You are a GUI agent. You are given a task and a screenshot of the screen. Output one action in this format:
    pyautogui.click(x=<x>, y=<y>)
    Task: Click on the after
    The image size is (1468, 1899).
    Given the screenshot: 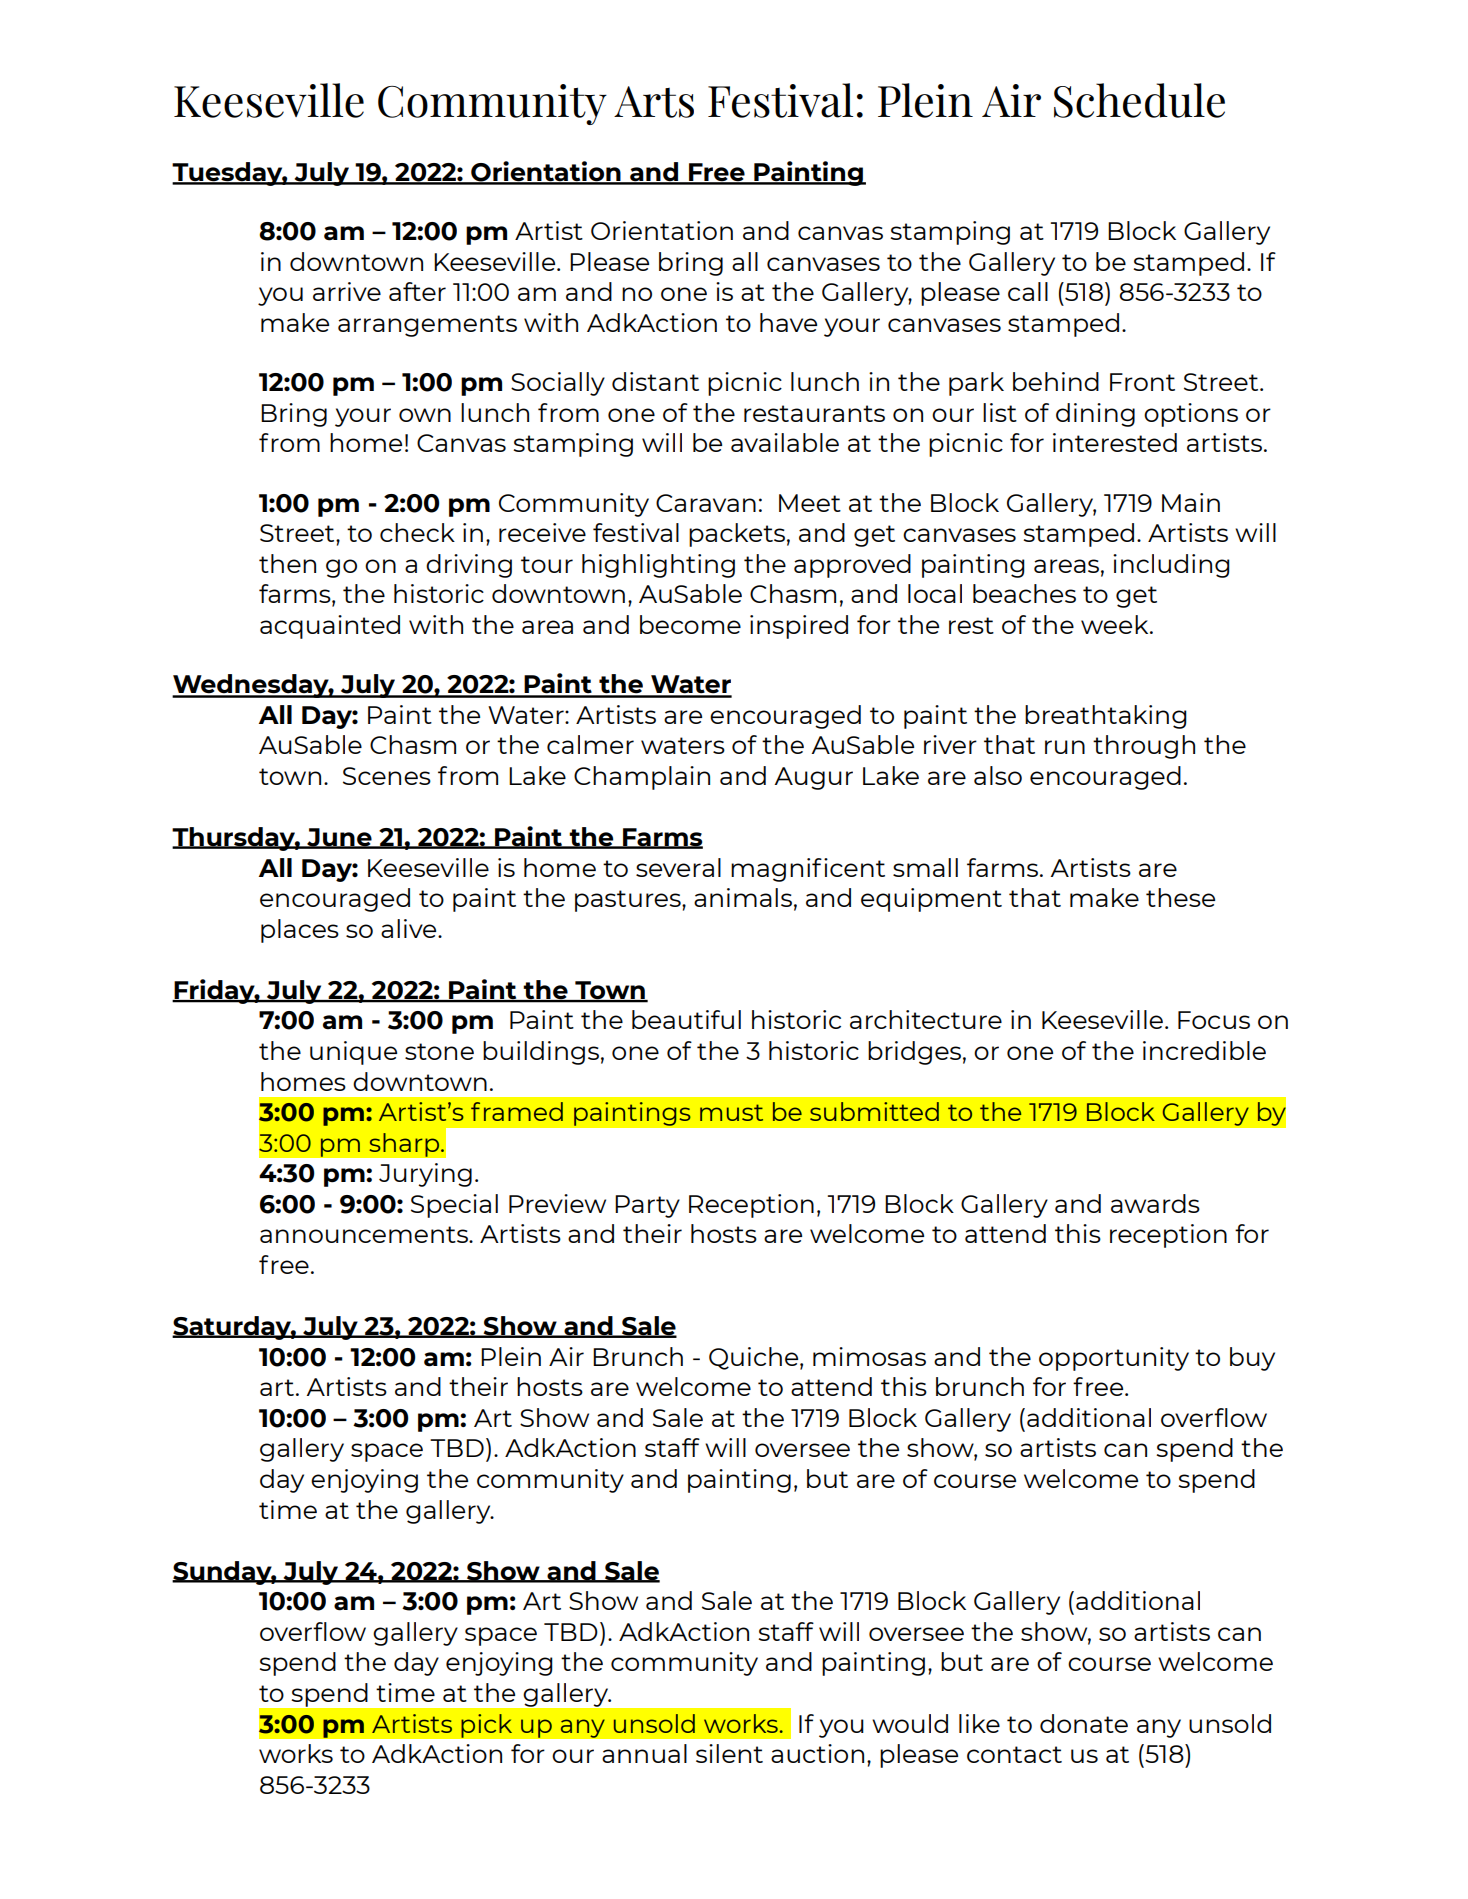 What is the action you would take?
    pyautogui.click(x=417, y=291)
